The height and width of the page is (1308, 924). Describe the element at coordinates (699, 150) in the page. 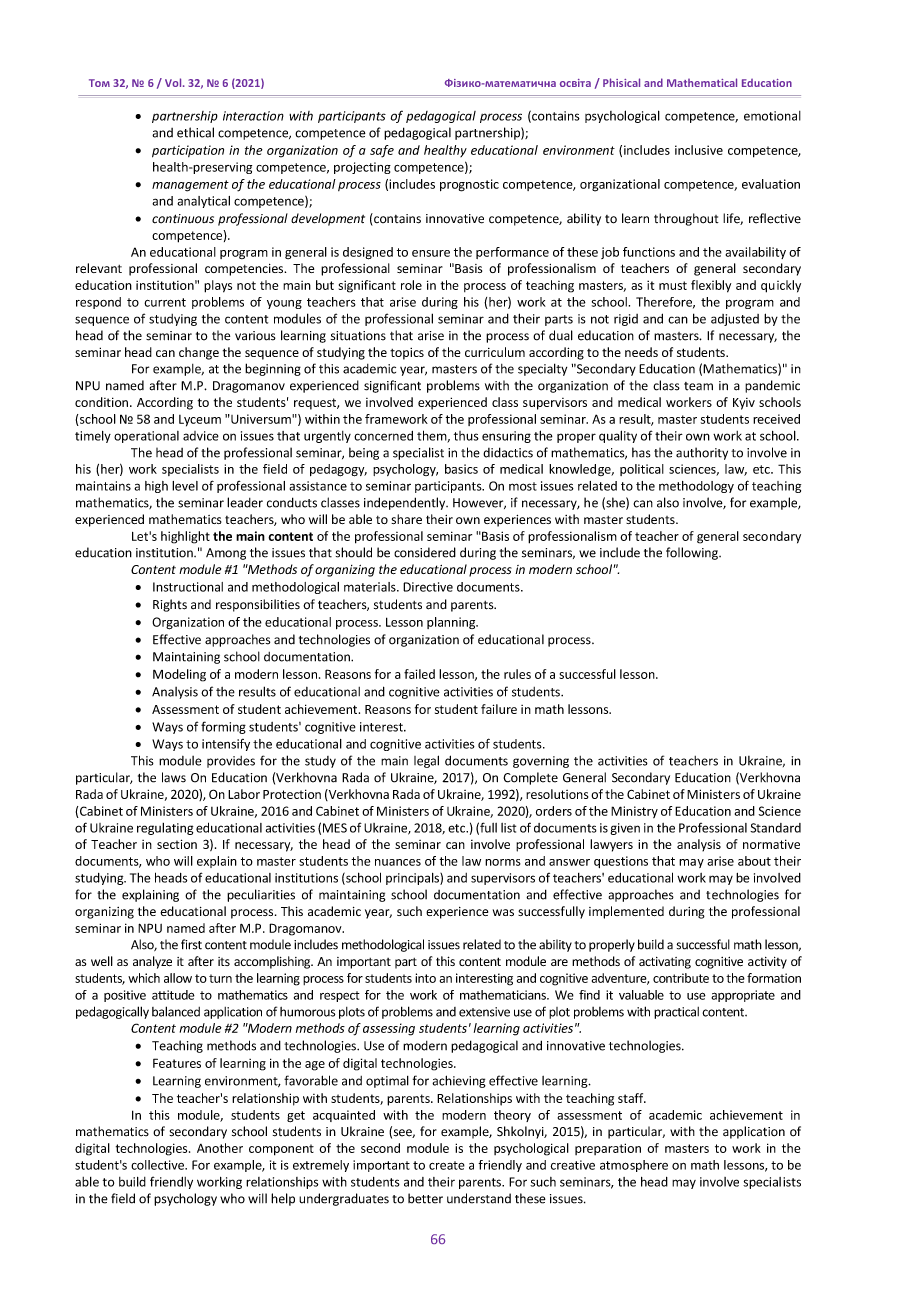

I see `inclusive` at that location.
